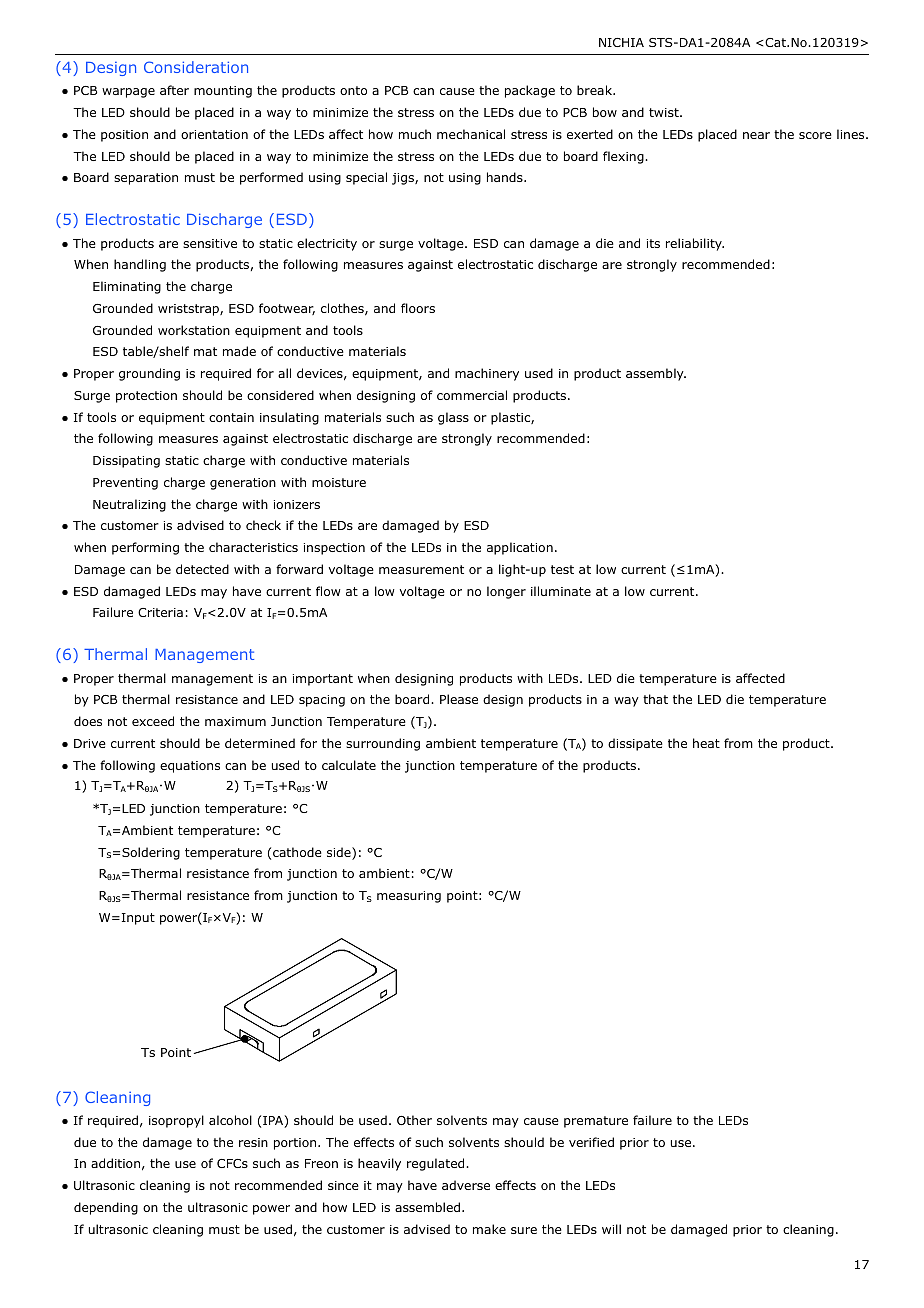 The image size is (924, 1308). I want to click on near, so click(756, 135).
